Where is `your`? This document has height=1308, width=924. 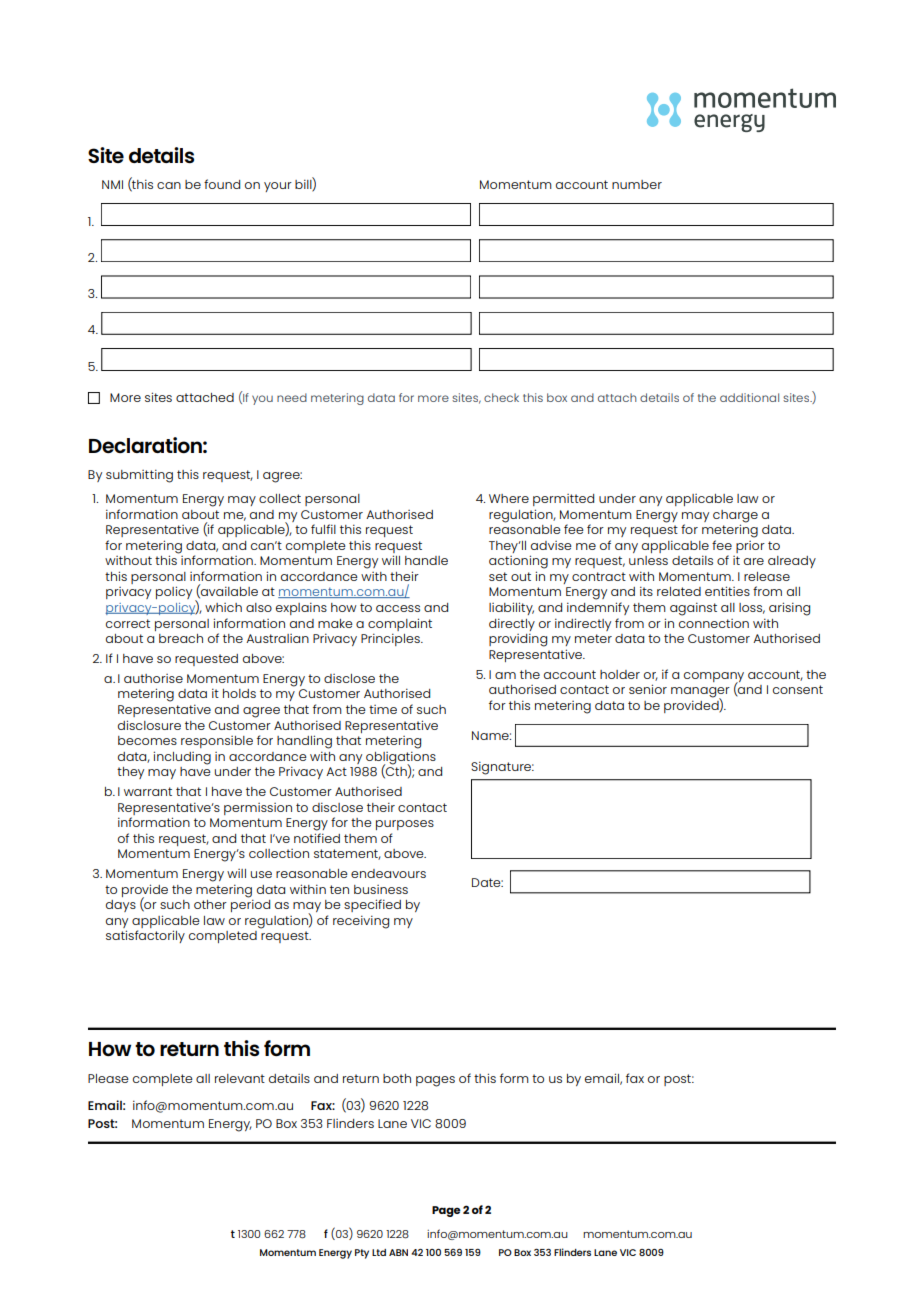
your is located at coordinates (278, 187).
